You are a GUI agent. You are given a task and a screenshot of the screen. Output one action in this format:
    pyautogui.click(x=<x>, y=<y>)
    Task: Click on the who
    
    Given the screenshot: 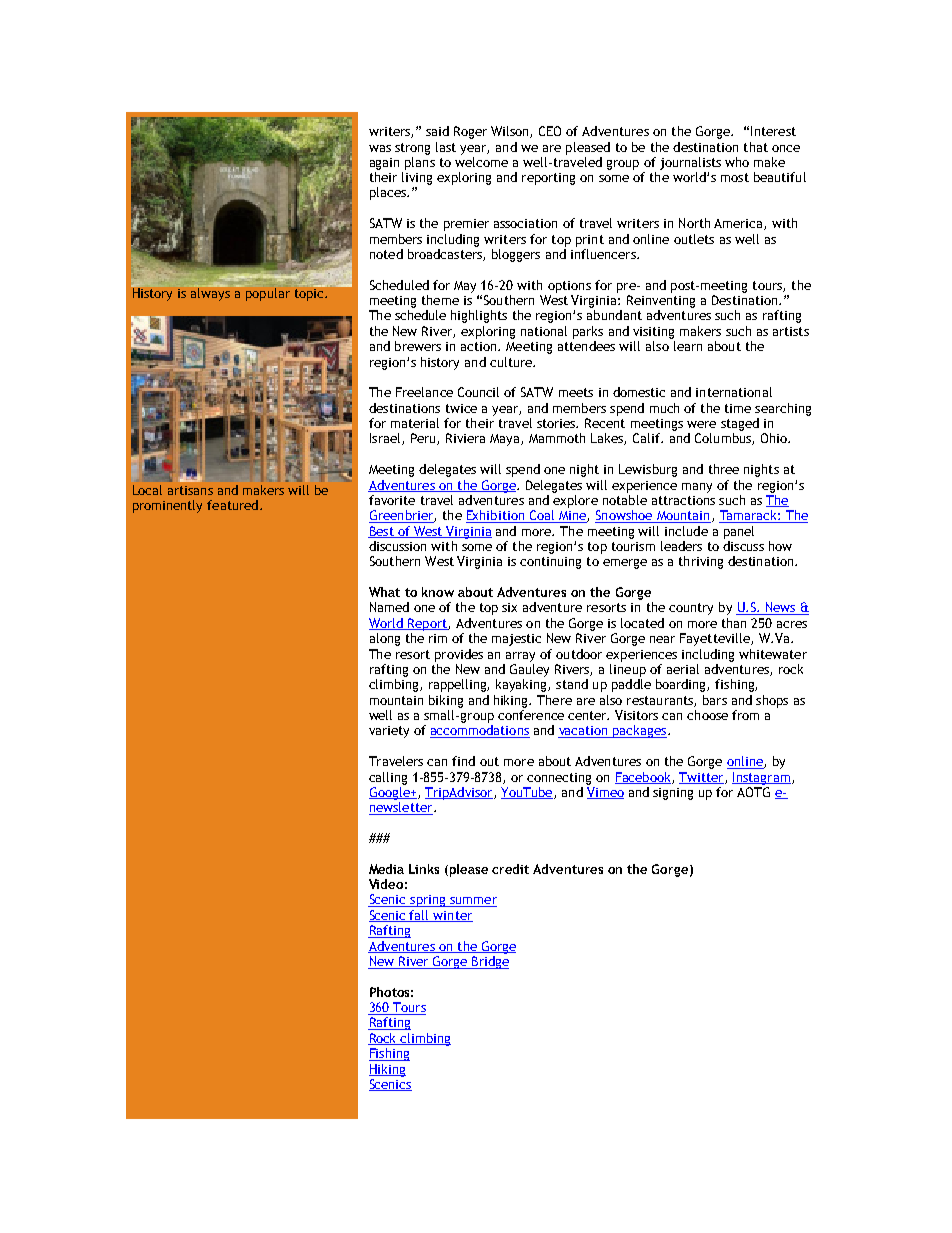 What is the action you would take?
    pyautogui.click(x=737, y=162)
